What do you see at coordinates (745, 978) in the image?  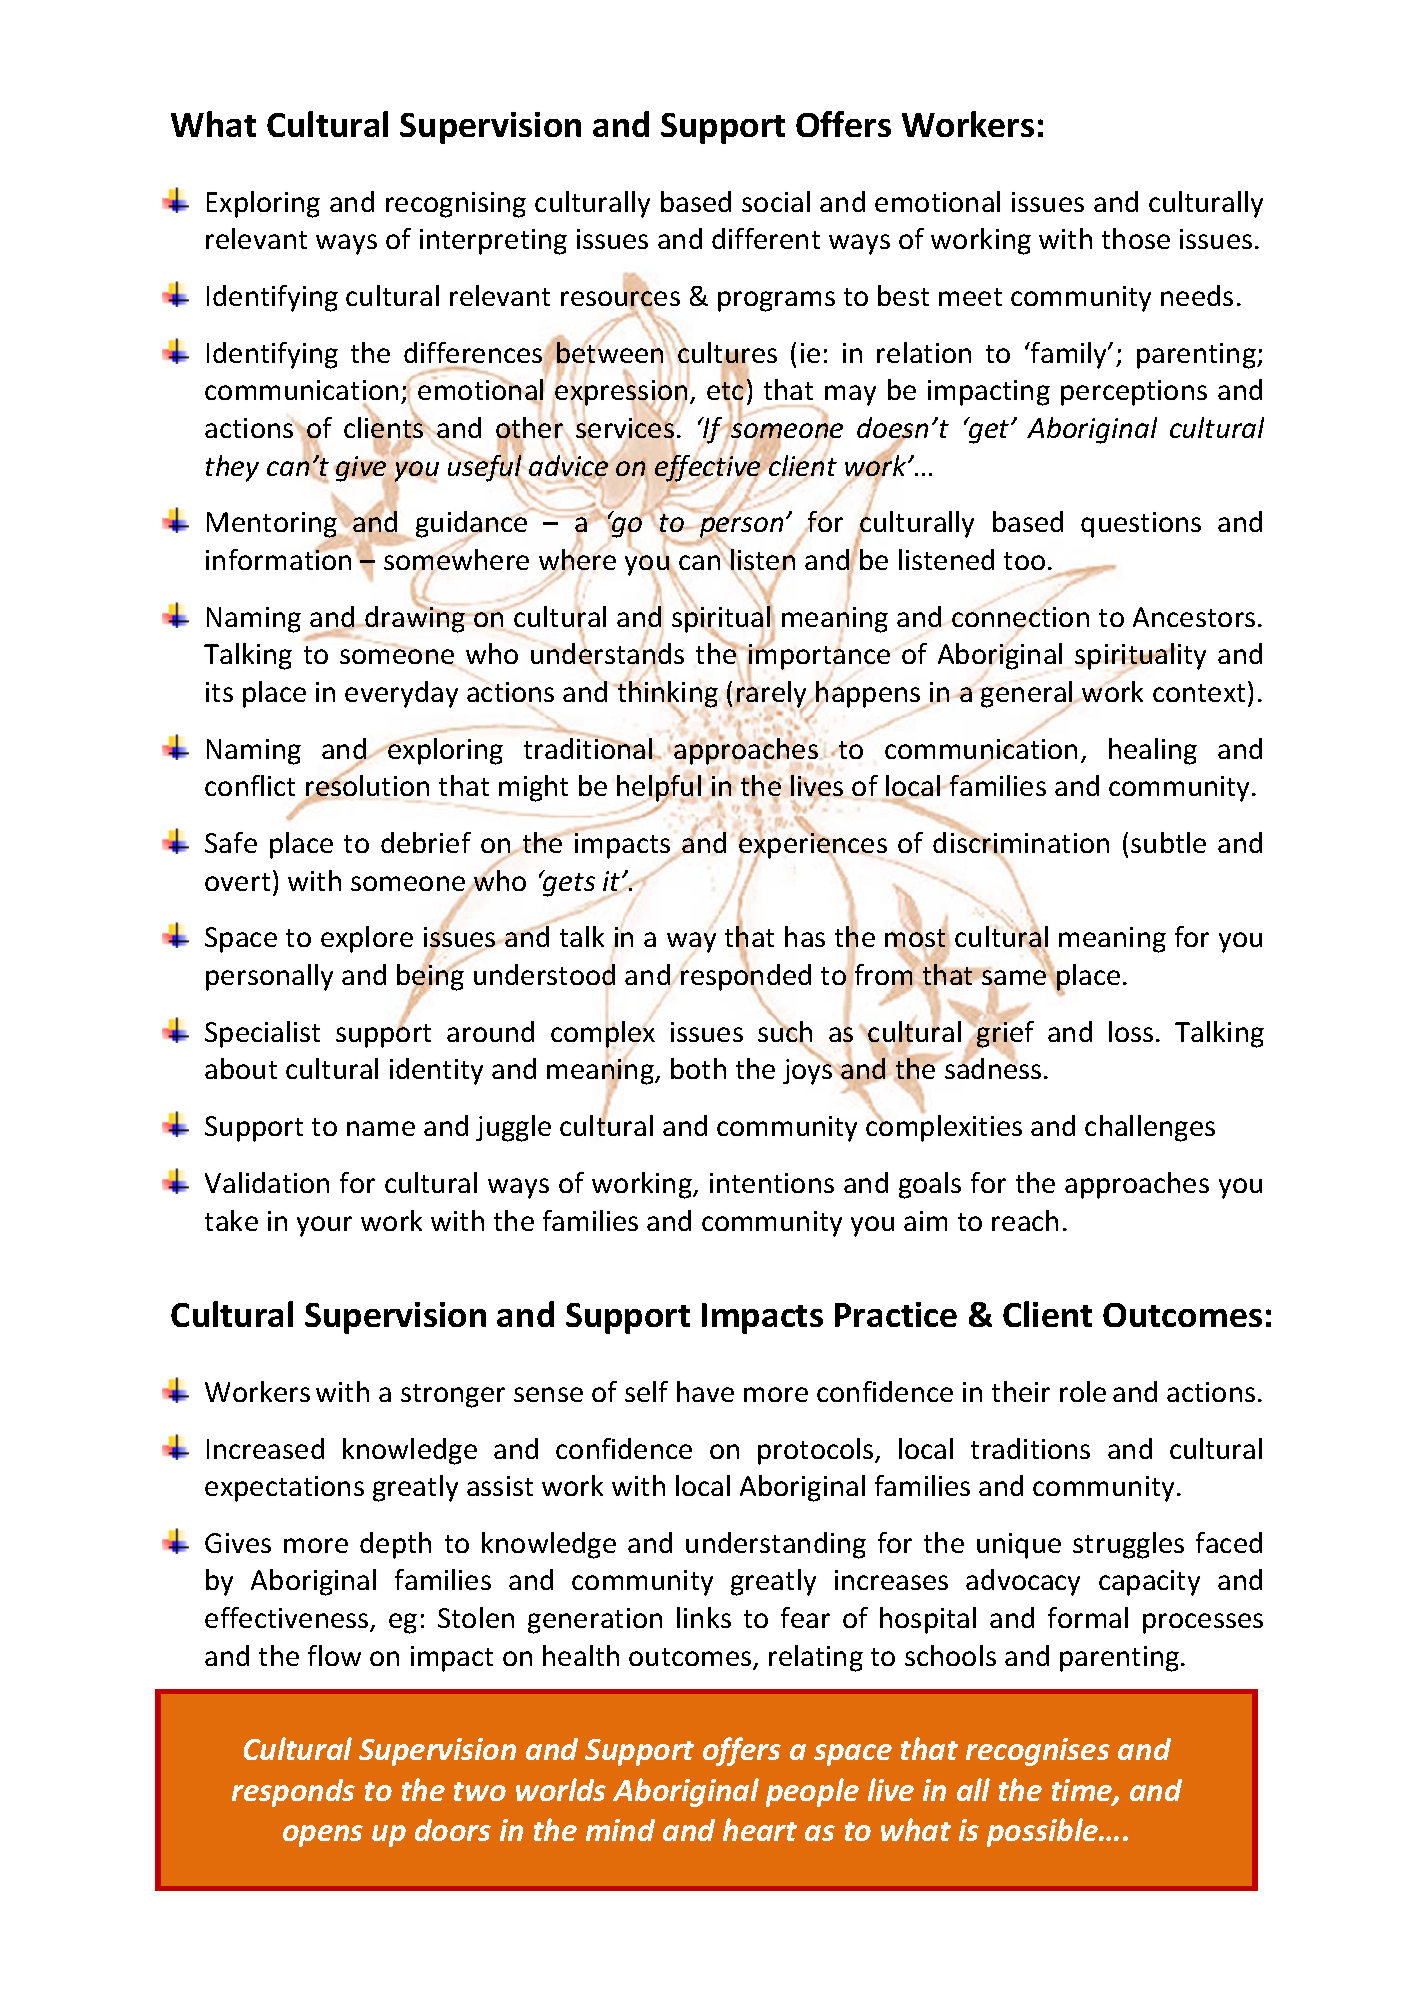 I see `responded` at bounding box center [745, 978].
